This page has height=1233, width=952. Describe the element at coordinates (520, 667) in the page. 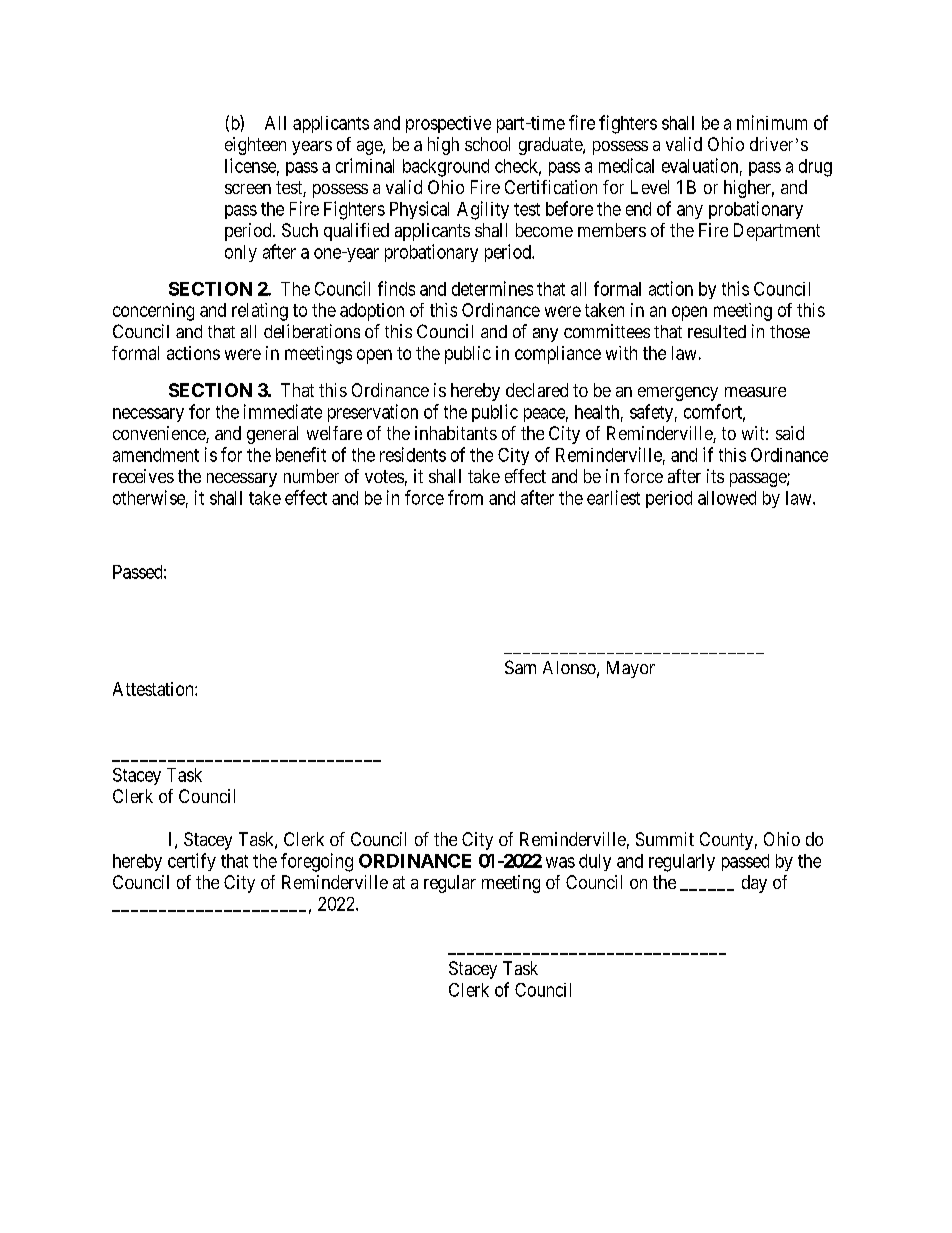

I see `Sam` at that location.
